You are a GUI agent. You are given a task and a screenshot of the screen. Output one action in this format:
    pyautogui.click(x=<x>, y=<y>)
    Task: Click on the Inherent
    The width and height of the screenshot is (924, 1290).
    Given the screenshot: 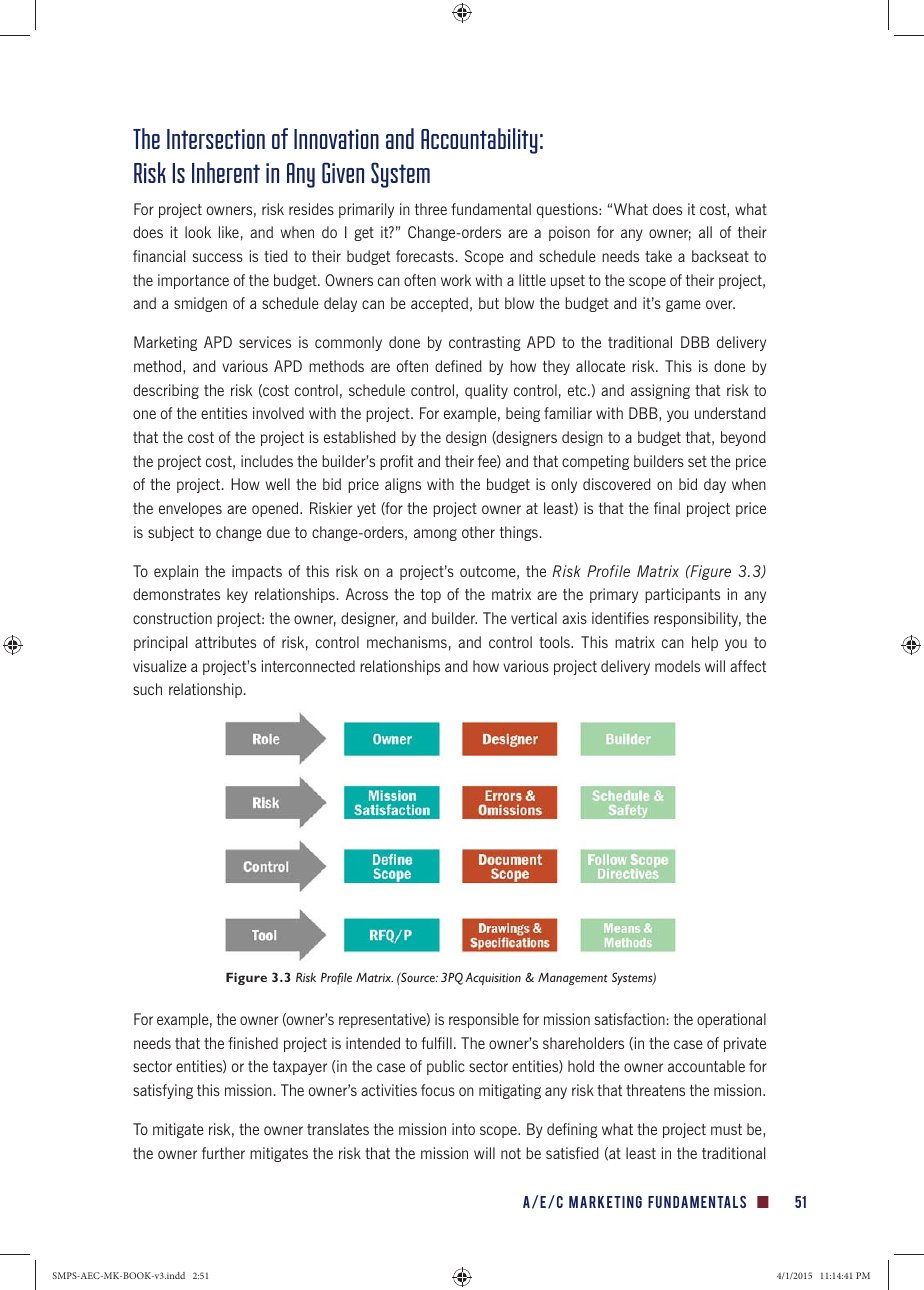 What is the action you would take?
    pyautogui.click(x=226, y=172)
